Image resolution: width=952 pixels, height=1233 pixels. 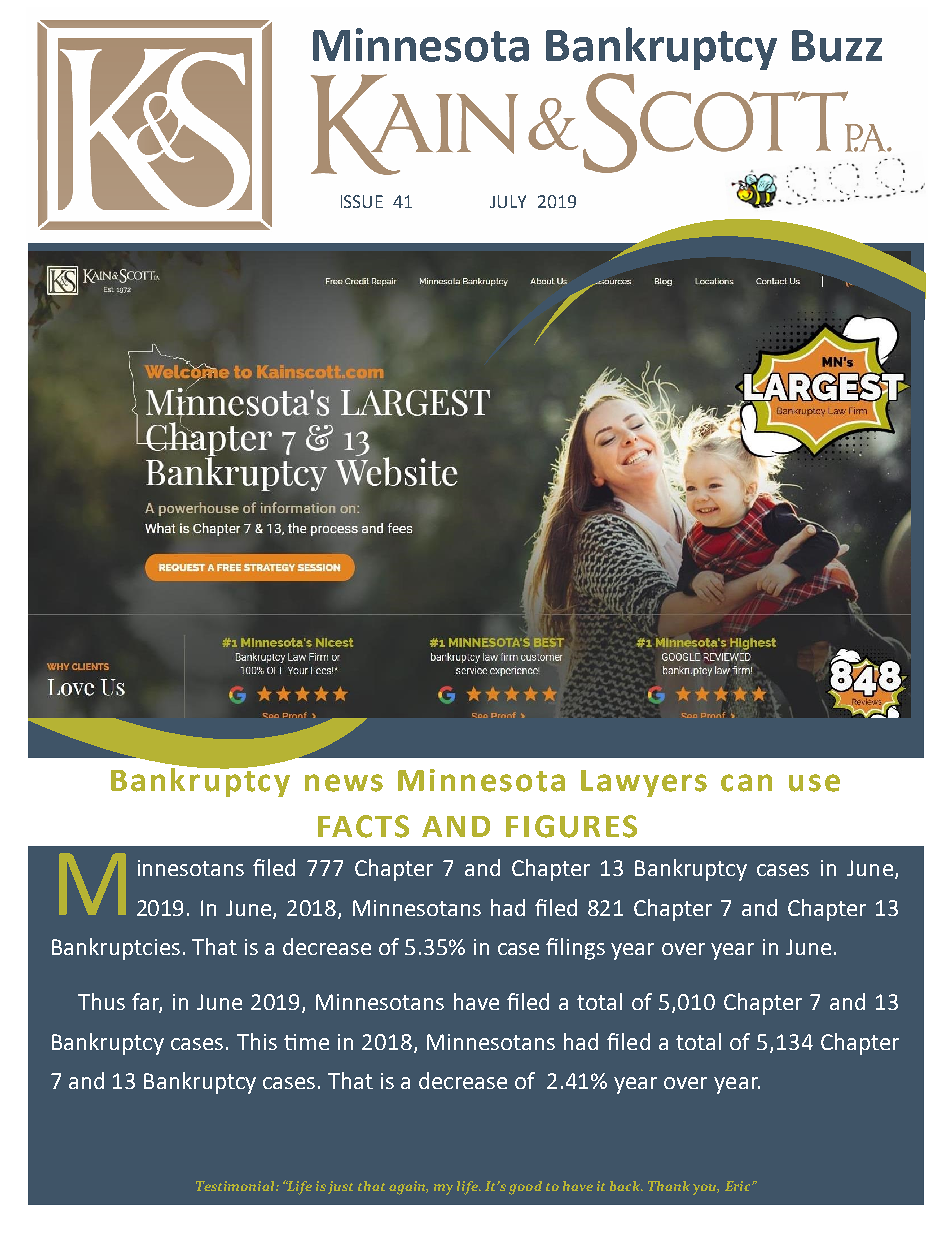 What do you see at coordinates (362, 201) in the screenshot?
I see `ISSUE` at bounding box center [362, 201].
